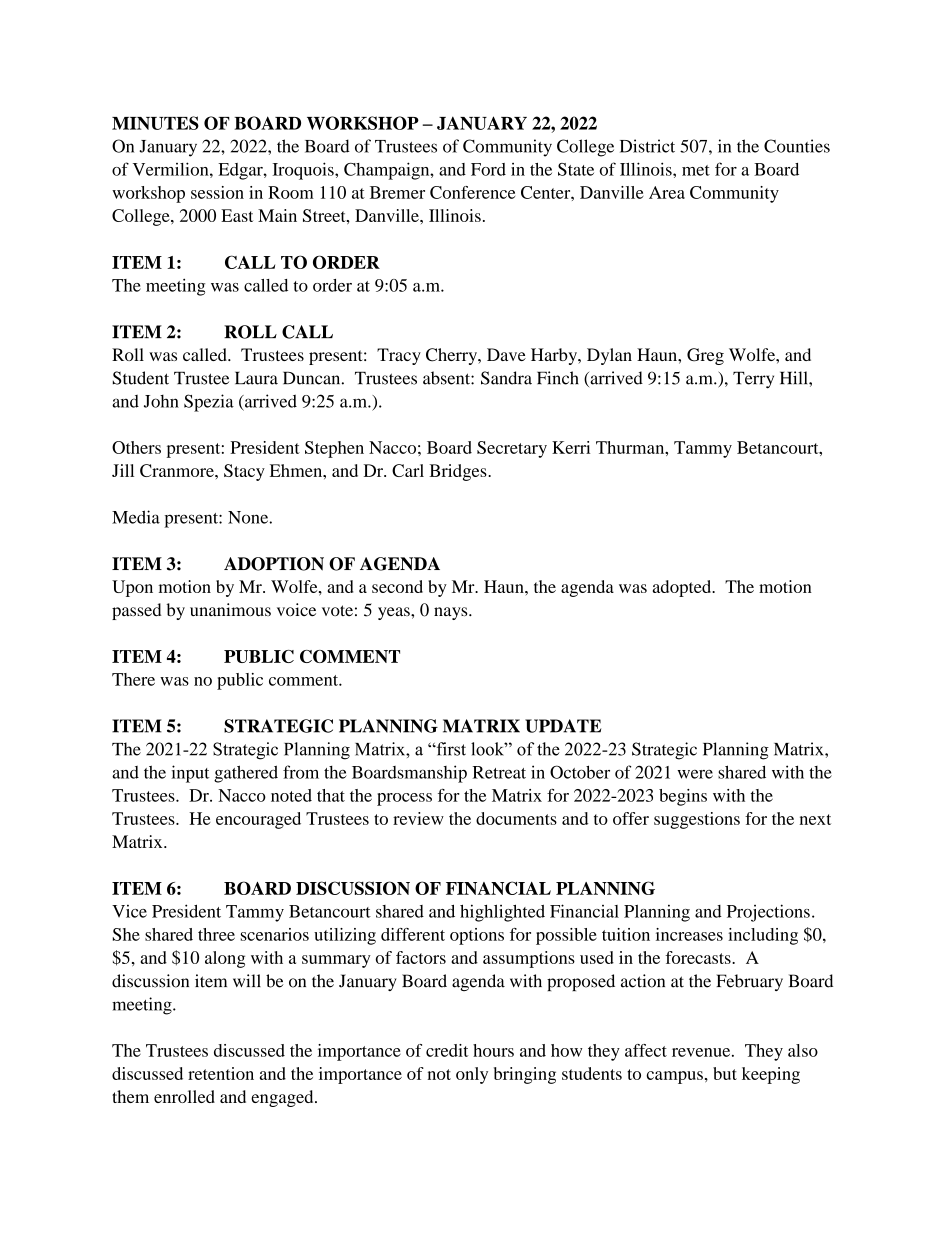 The height and width of the image is (1233, 952). I want to click on Dave, so click(506, 354).
